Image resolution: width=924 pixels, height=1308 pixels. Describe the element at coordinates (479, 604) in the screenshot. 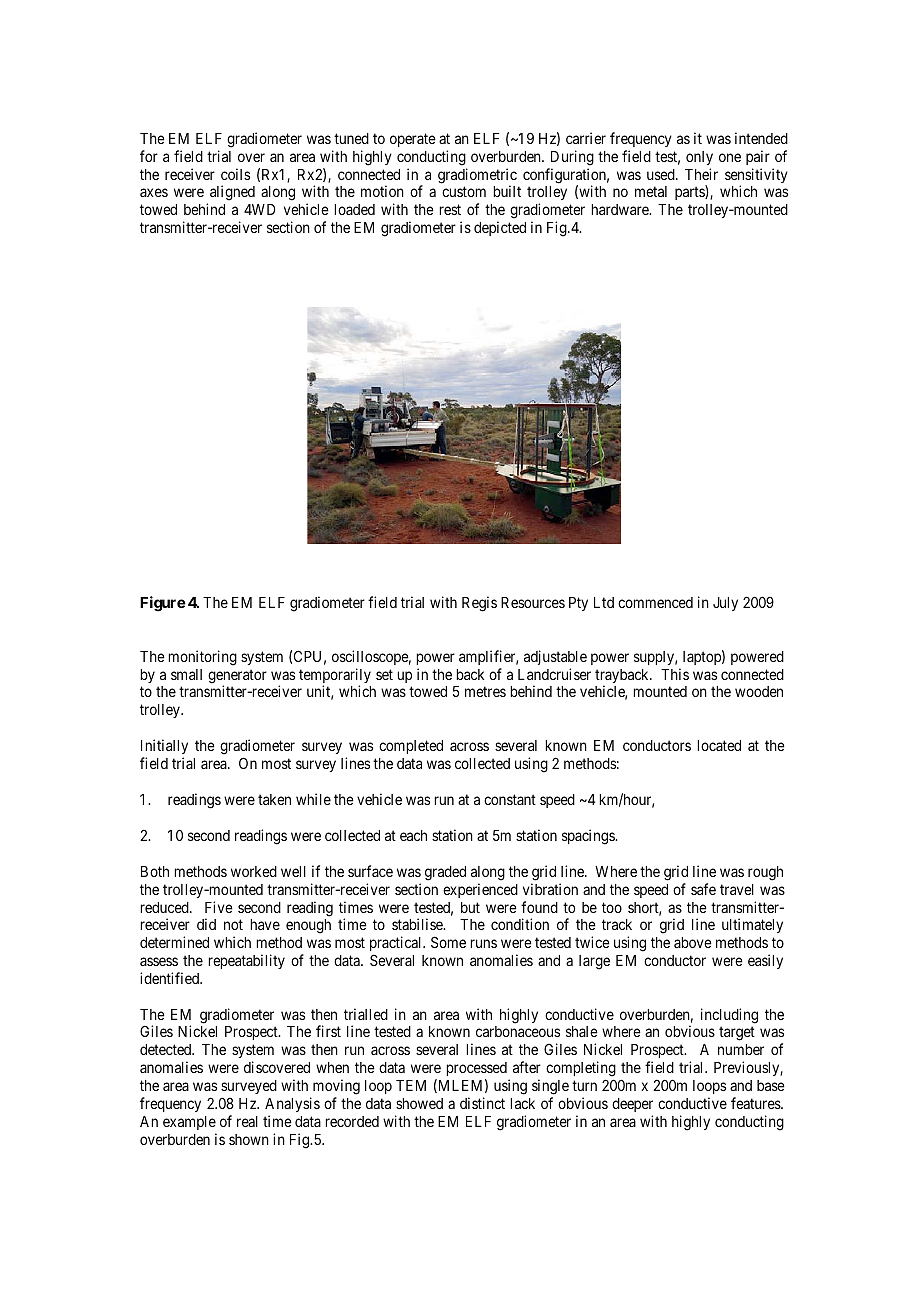

I see `Regis` at that location.
